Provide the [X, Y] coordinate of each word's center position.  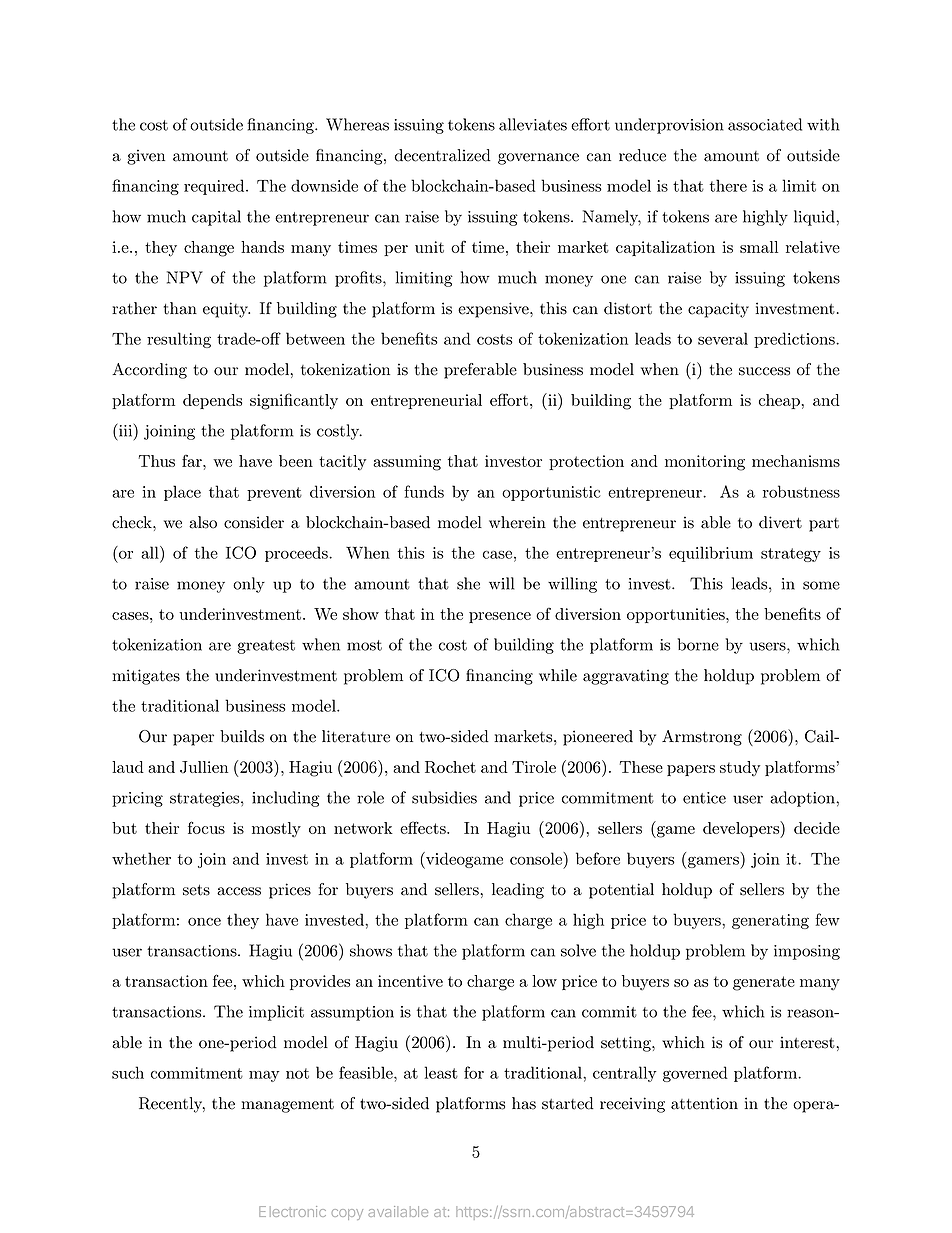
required [215, 187]
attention [704, 1103]
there [728, 185]
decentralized [443, 155]
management [287, 1106]
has [524, 1103]
